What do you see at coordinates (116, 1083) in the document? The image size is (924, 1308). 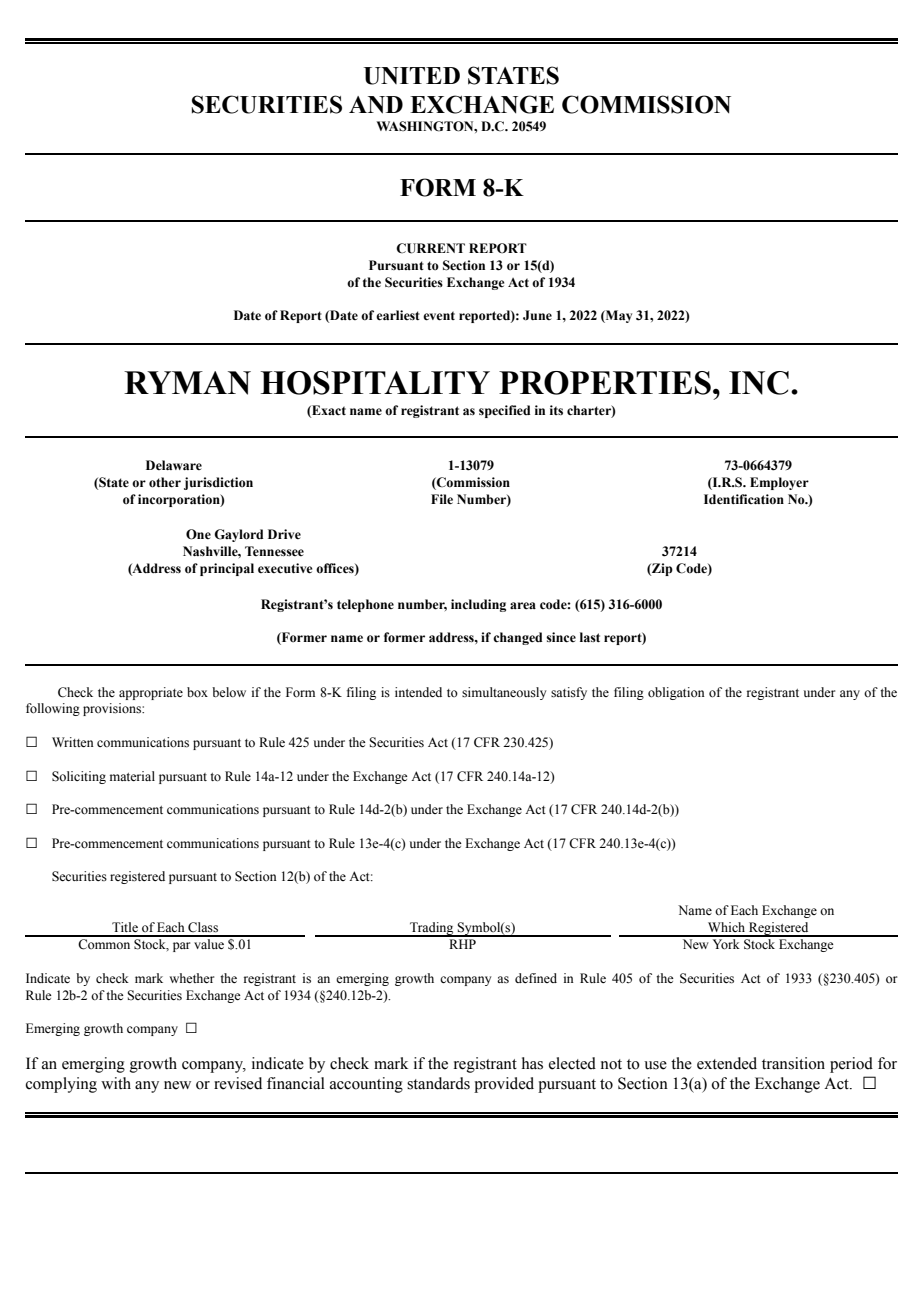 I see `with` at bounding box center [116, 1083].
